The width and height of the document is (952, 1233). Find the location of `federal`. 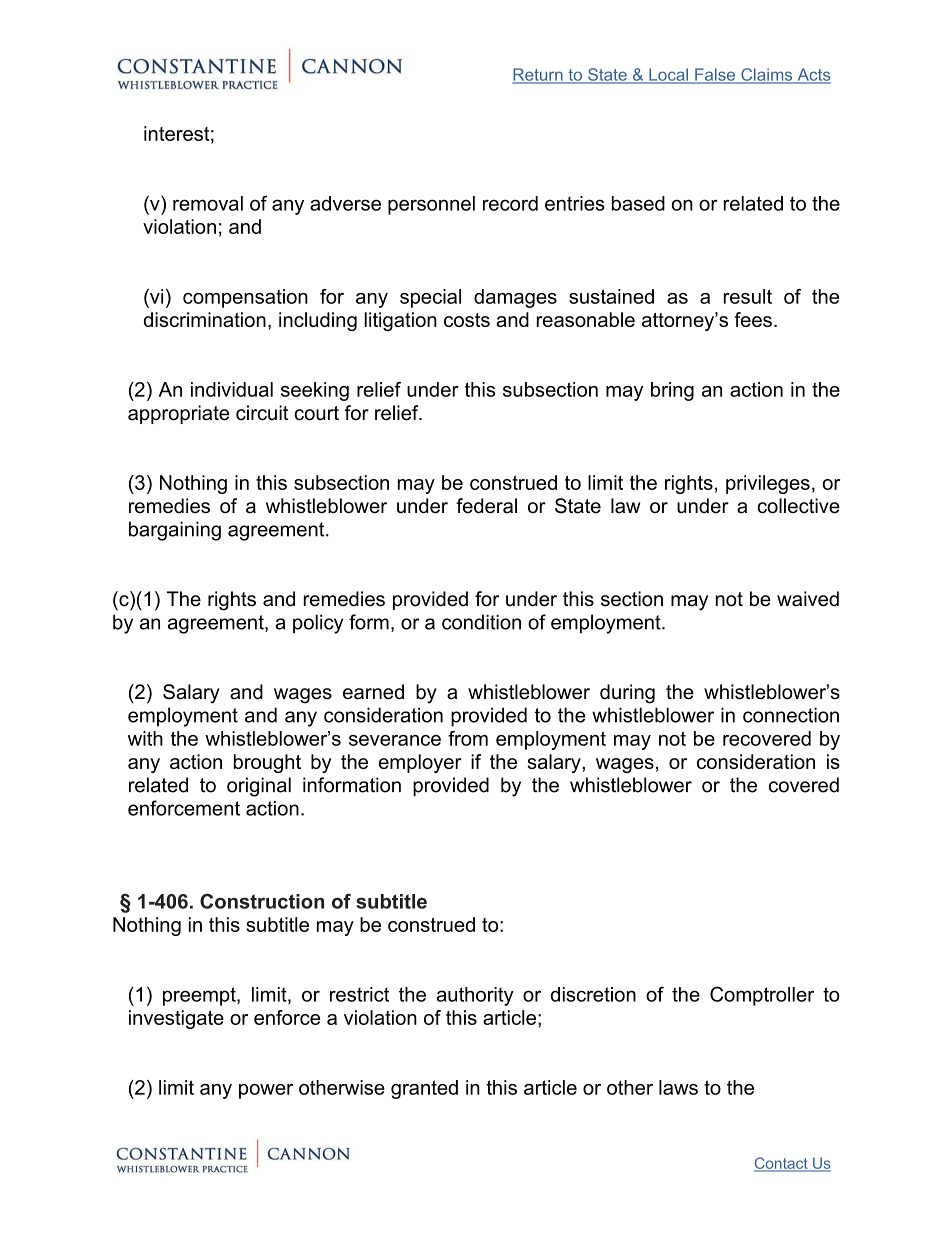

federal is located at coordinates (486, 506).
